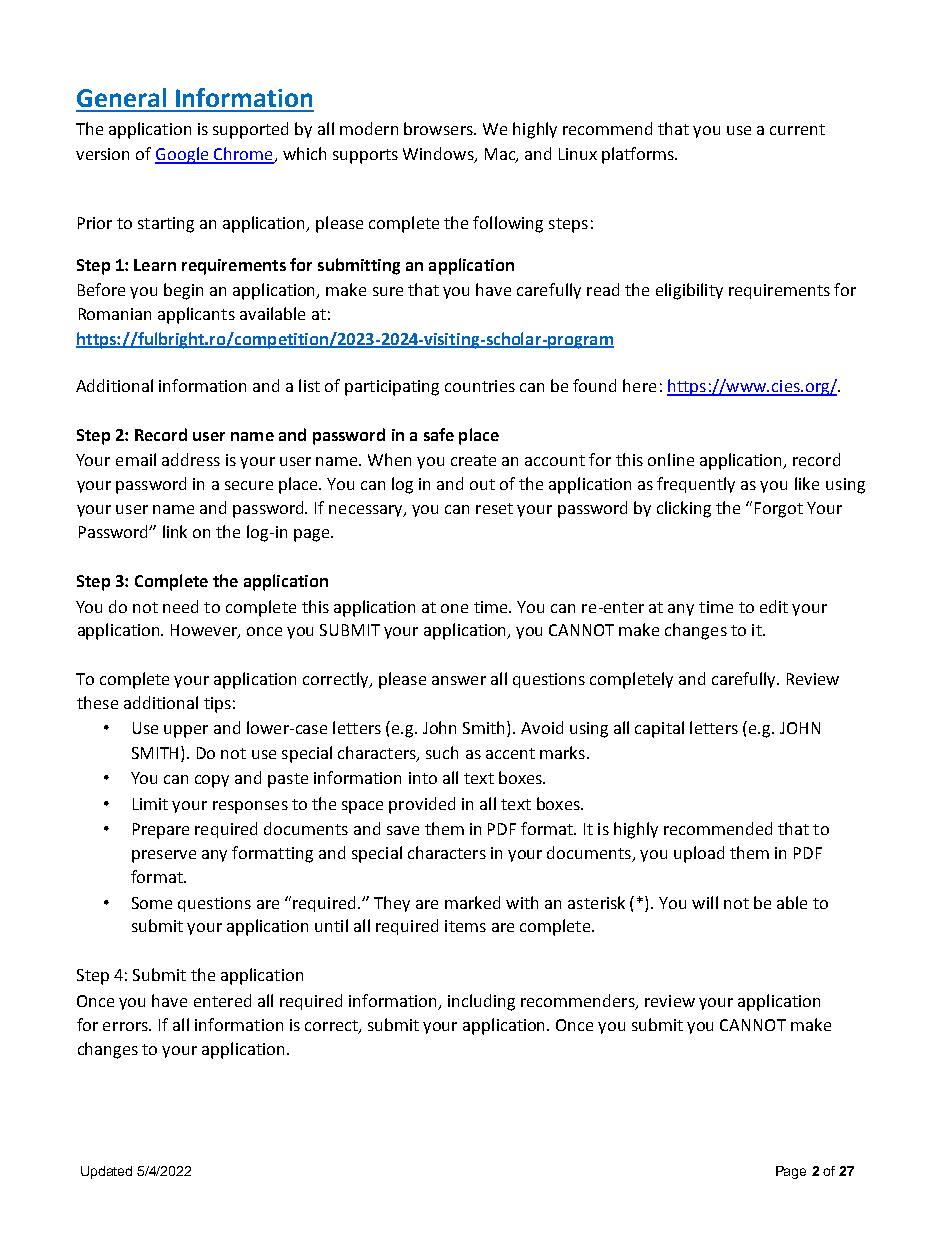 The image size is (952, 1233). I want to click on Windows, so click(439, 155).
